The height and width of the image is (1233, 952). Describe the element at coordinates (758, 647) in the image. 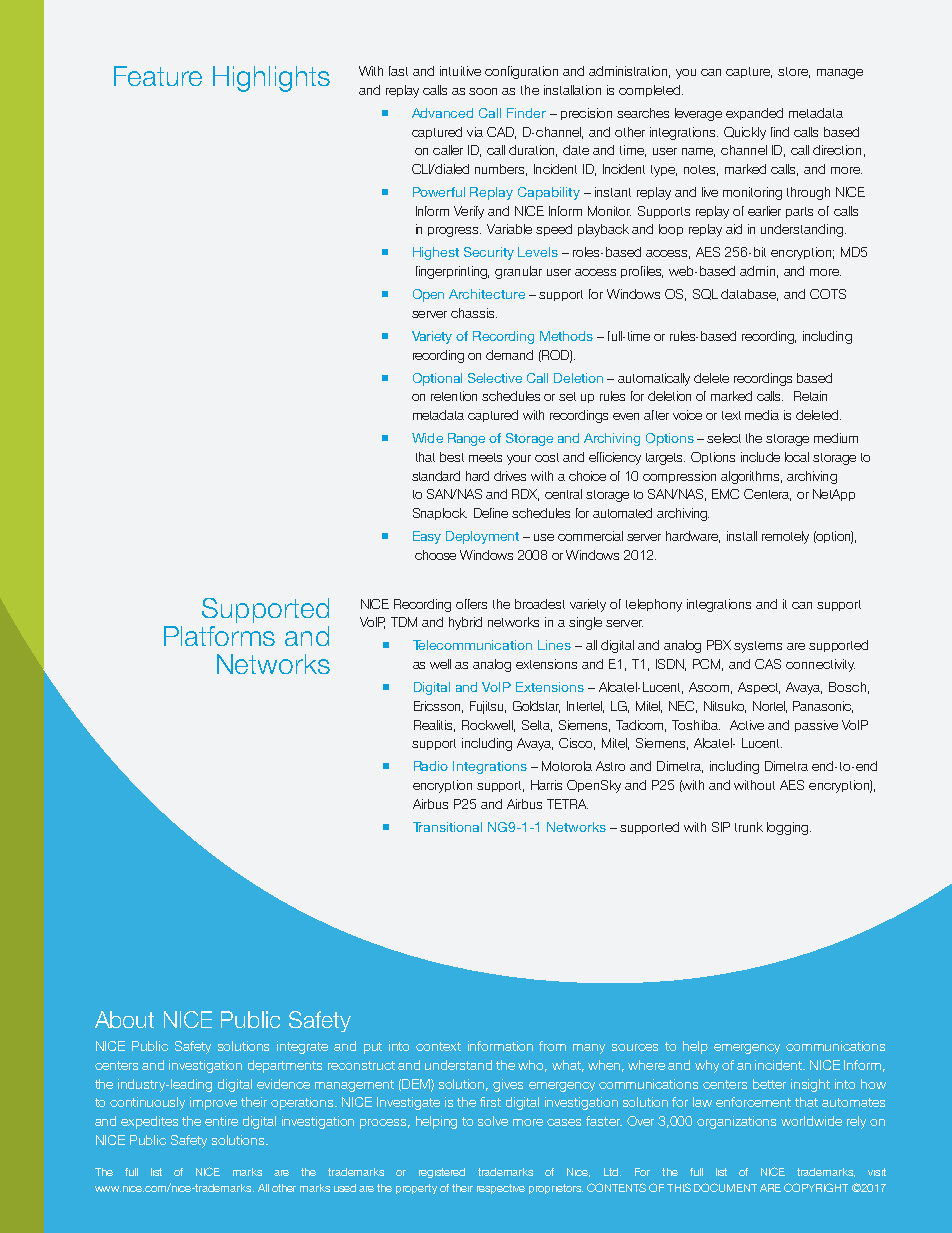

I see `systems` at that location.
